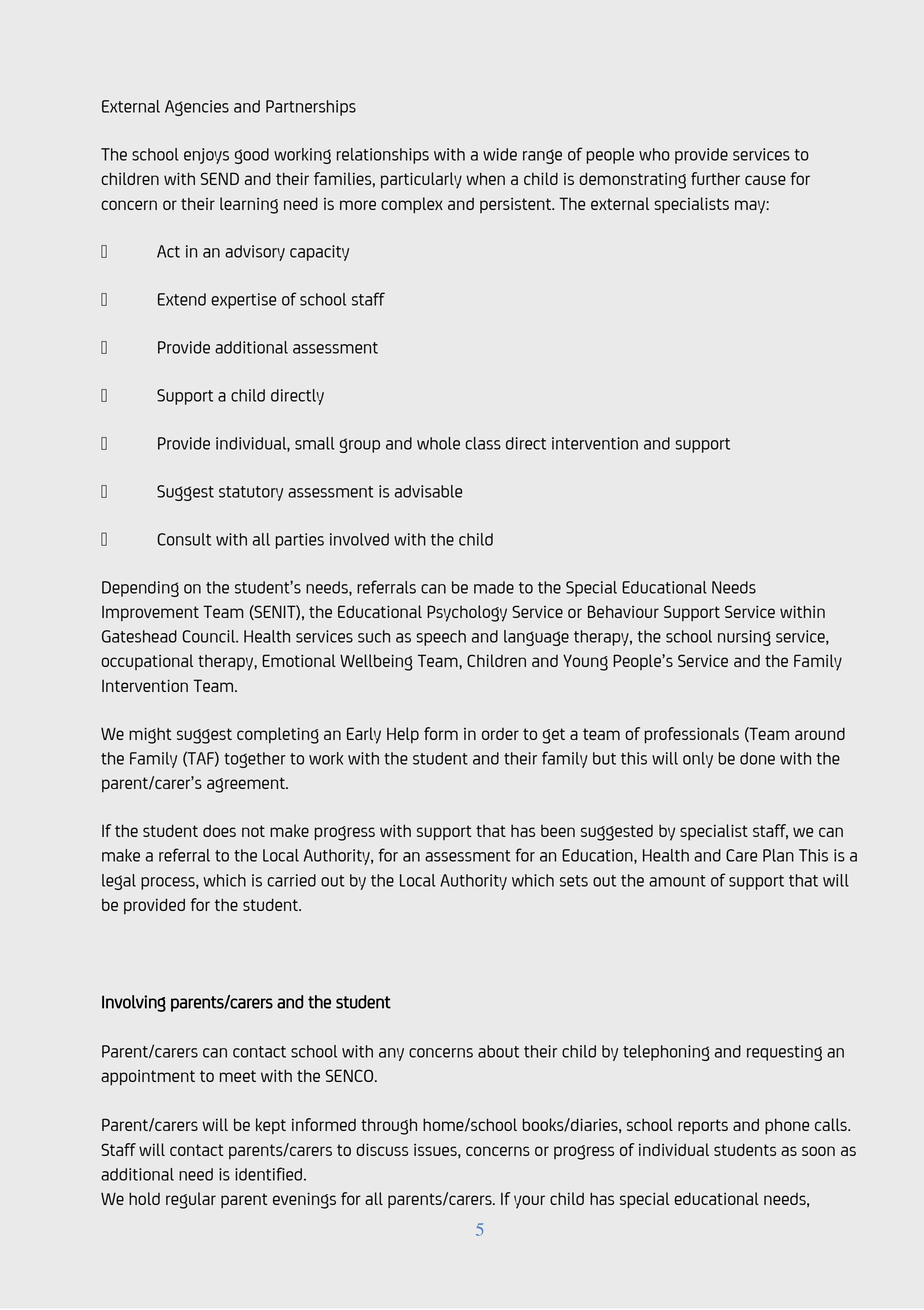 Image resolution: width=924 pixels, height=1310 pixels. I want to click on Involving, so click(134, 1003).
